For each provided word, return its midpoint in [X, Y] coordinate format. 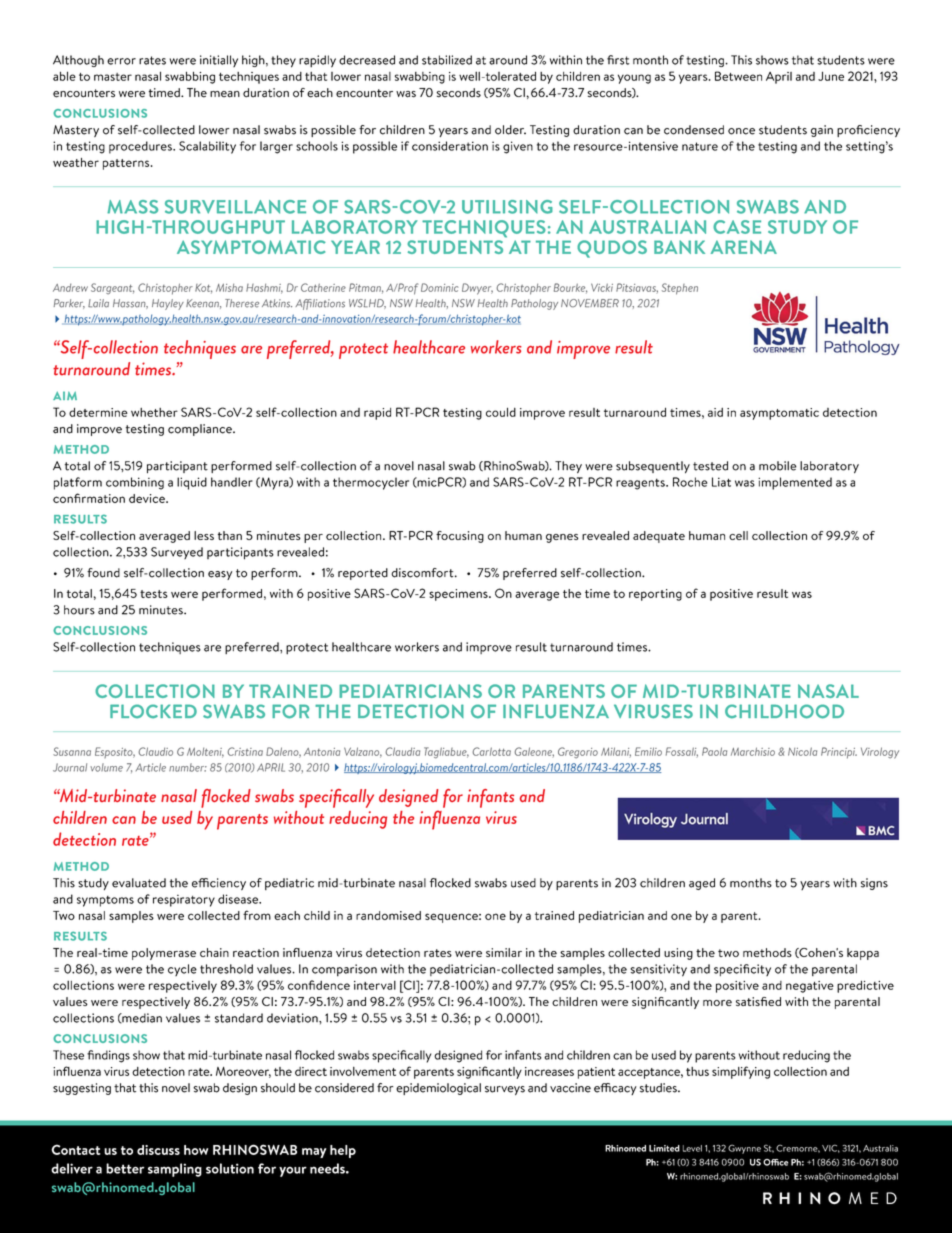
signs [874, 884]
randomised [388, 915]
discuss [158, 1150]
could [501, 412]
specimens [459, 595]
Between [738, 76]
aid [715, 412]
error [121, 61]
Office [775, 1162]
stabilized [447, 60]
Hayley [168, 304]
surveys [505, 1090]
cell [738, 535]
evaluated [139, 883]
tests [154, 594]
